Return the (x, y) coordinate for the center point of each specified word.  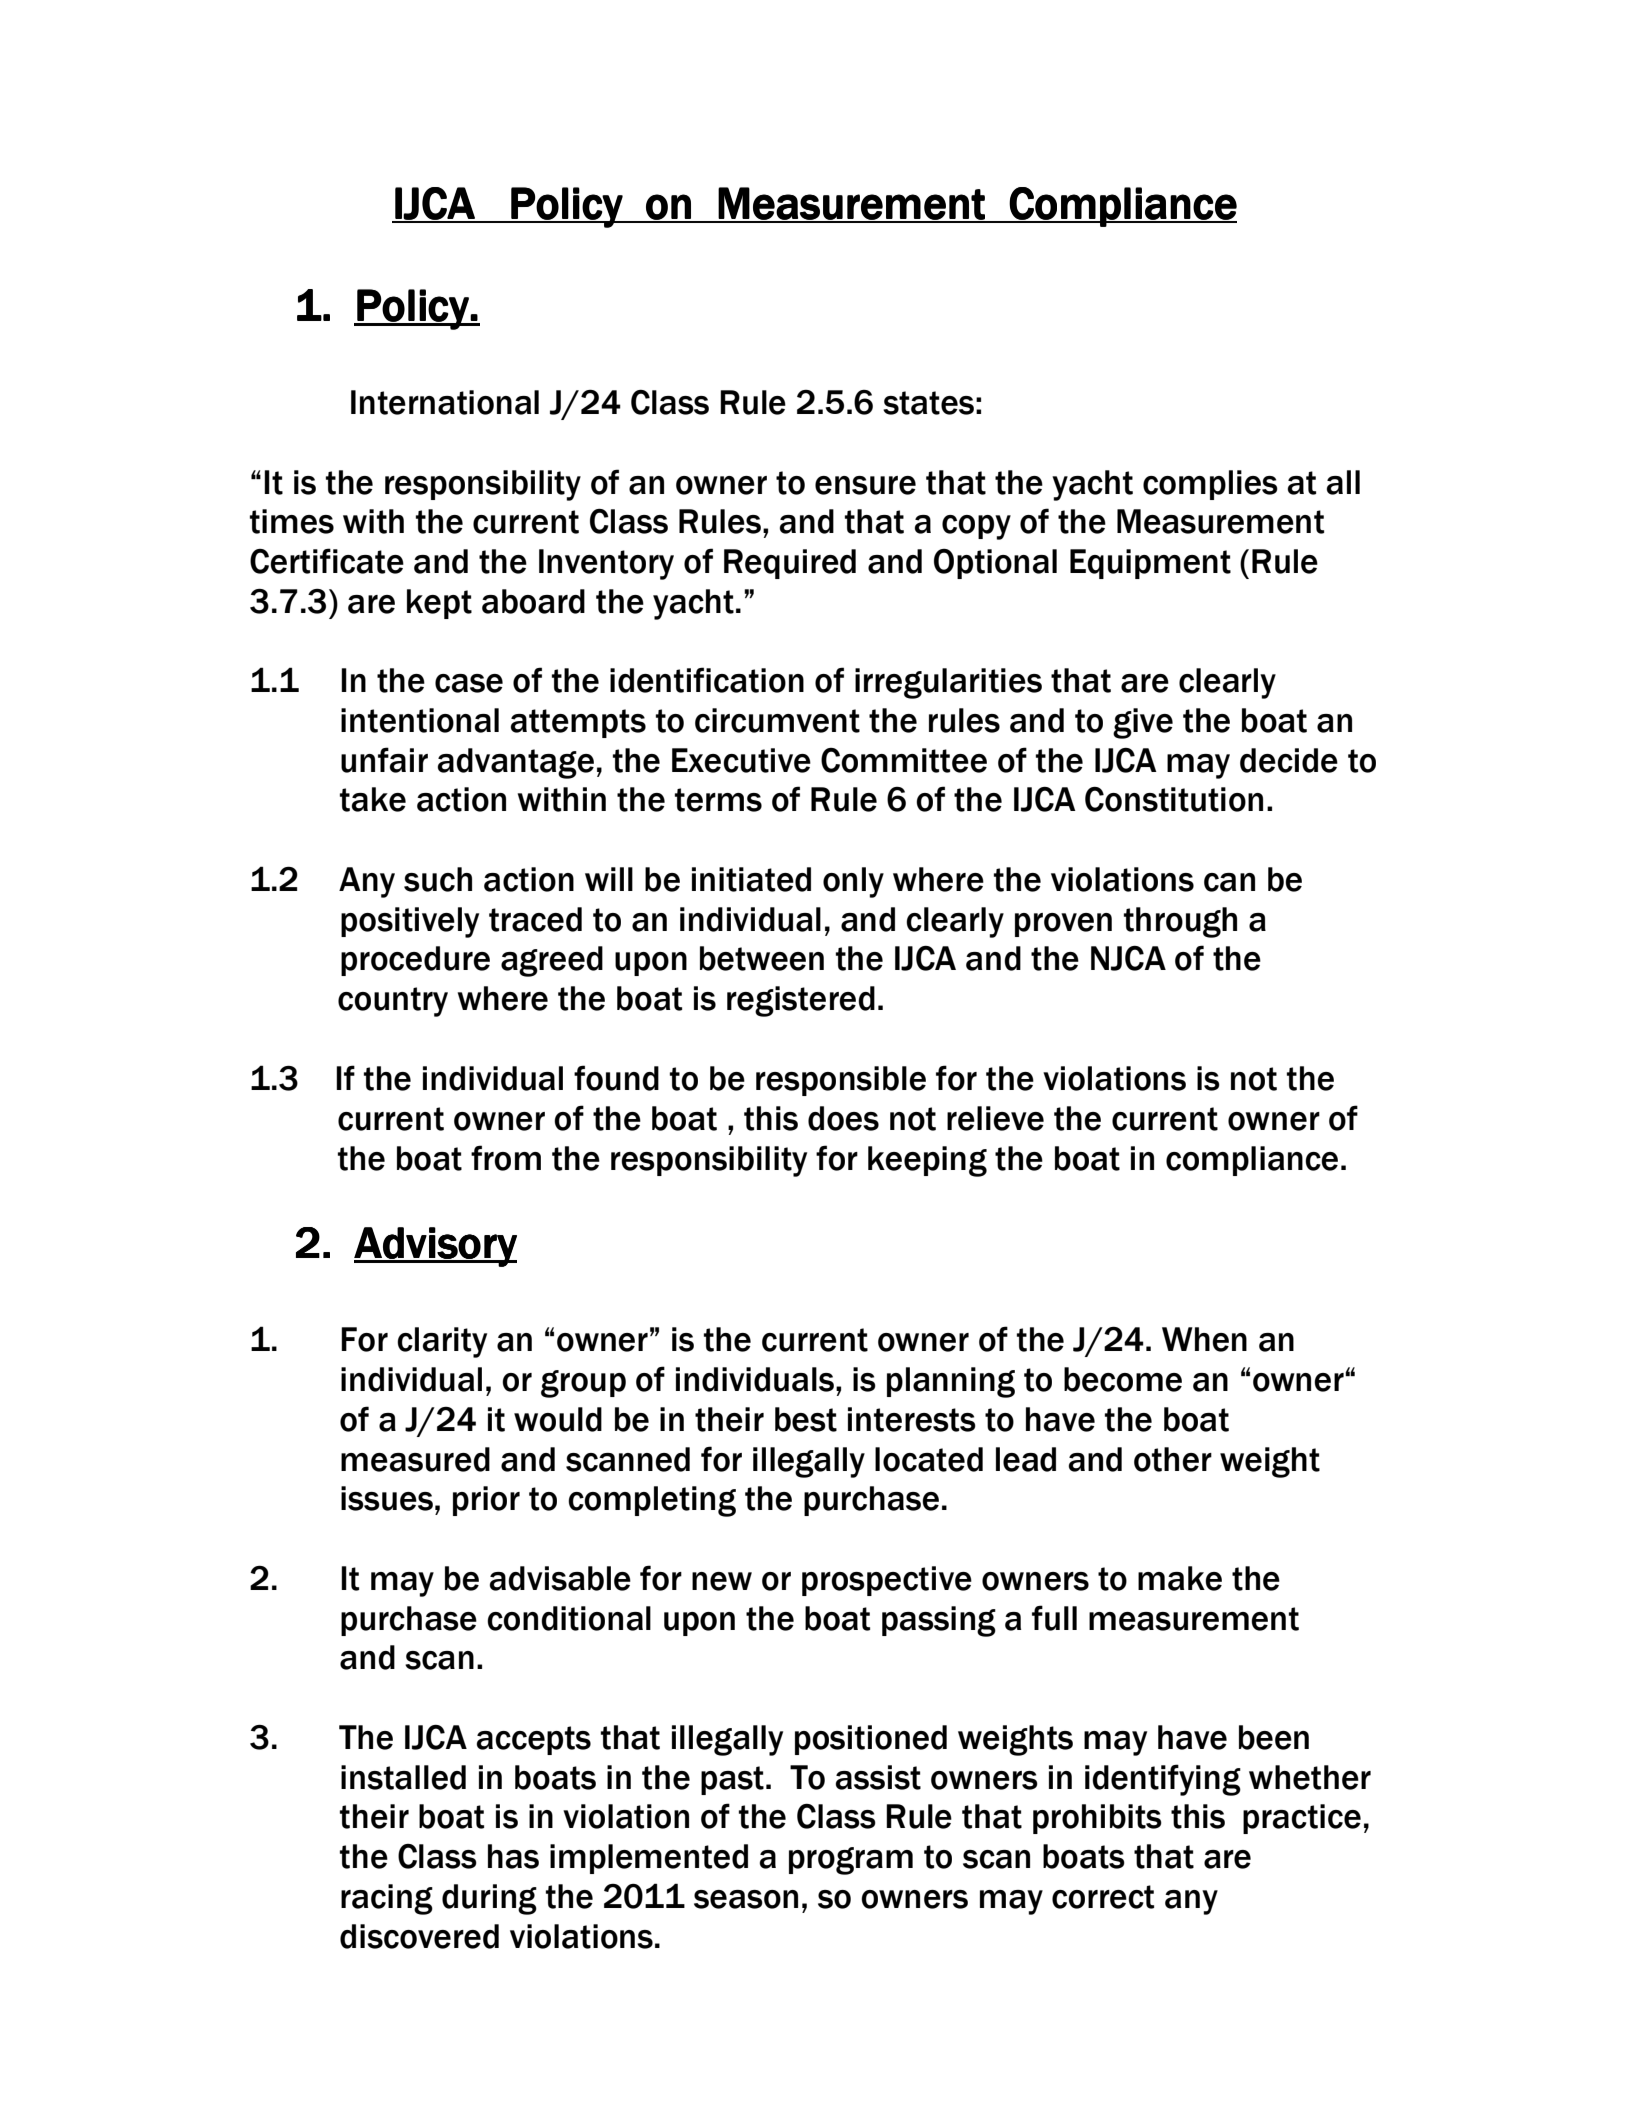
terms (718, 800)
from (506, 1158)
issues (387, 1498)
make (1180, 1578)
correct (1103, 1897)
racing (387, 1899)
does (843, 1118)
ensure (865, 485)
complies (1210, 485)
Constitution (1174, 799)
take (373, 799)
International (445, 402)
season (746, 1899)
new (722, 1581)
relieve (995, 1118)
